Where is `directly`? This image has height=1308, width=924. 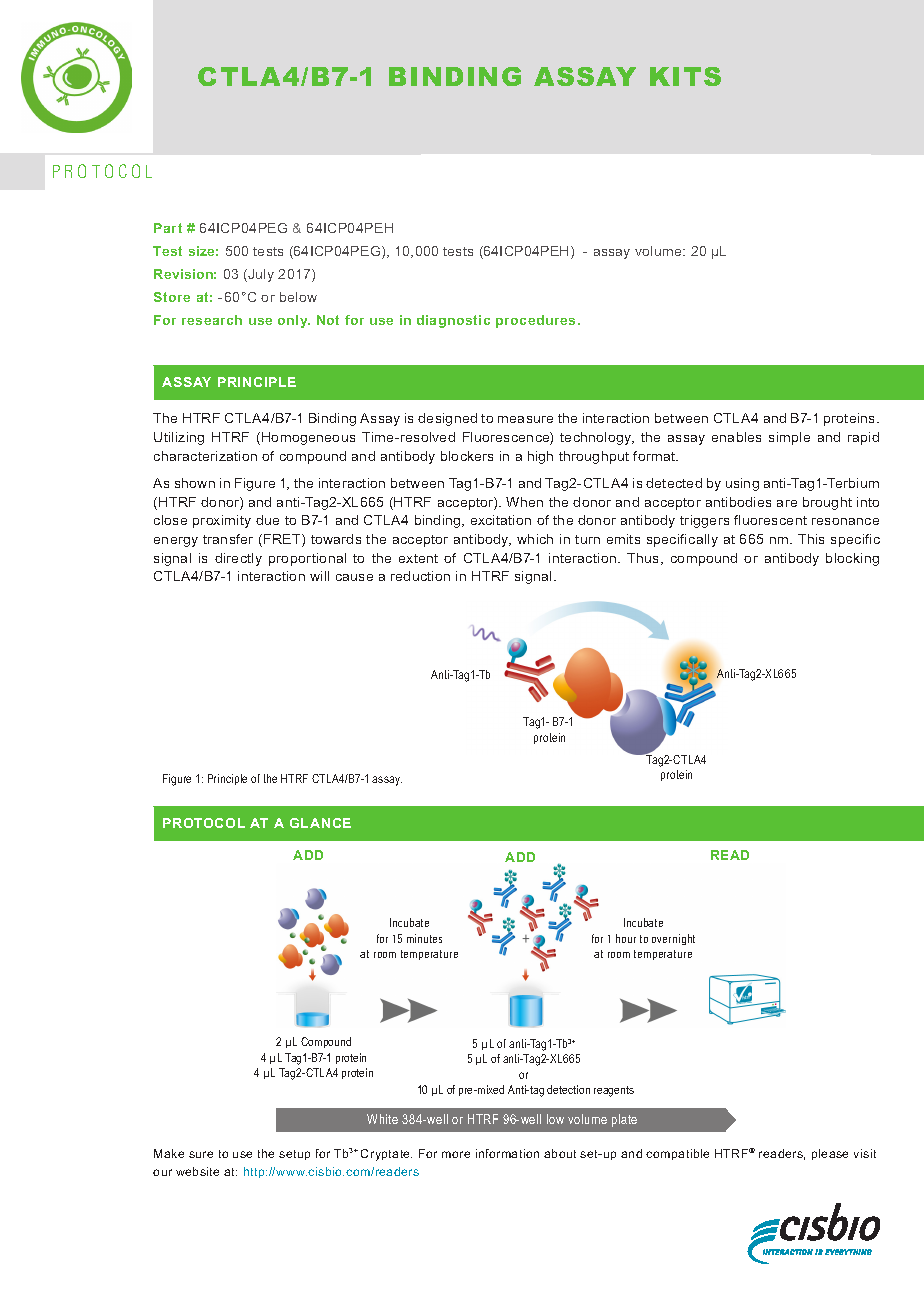
directly is located at coordinates (238, 559).
